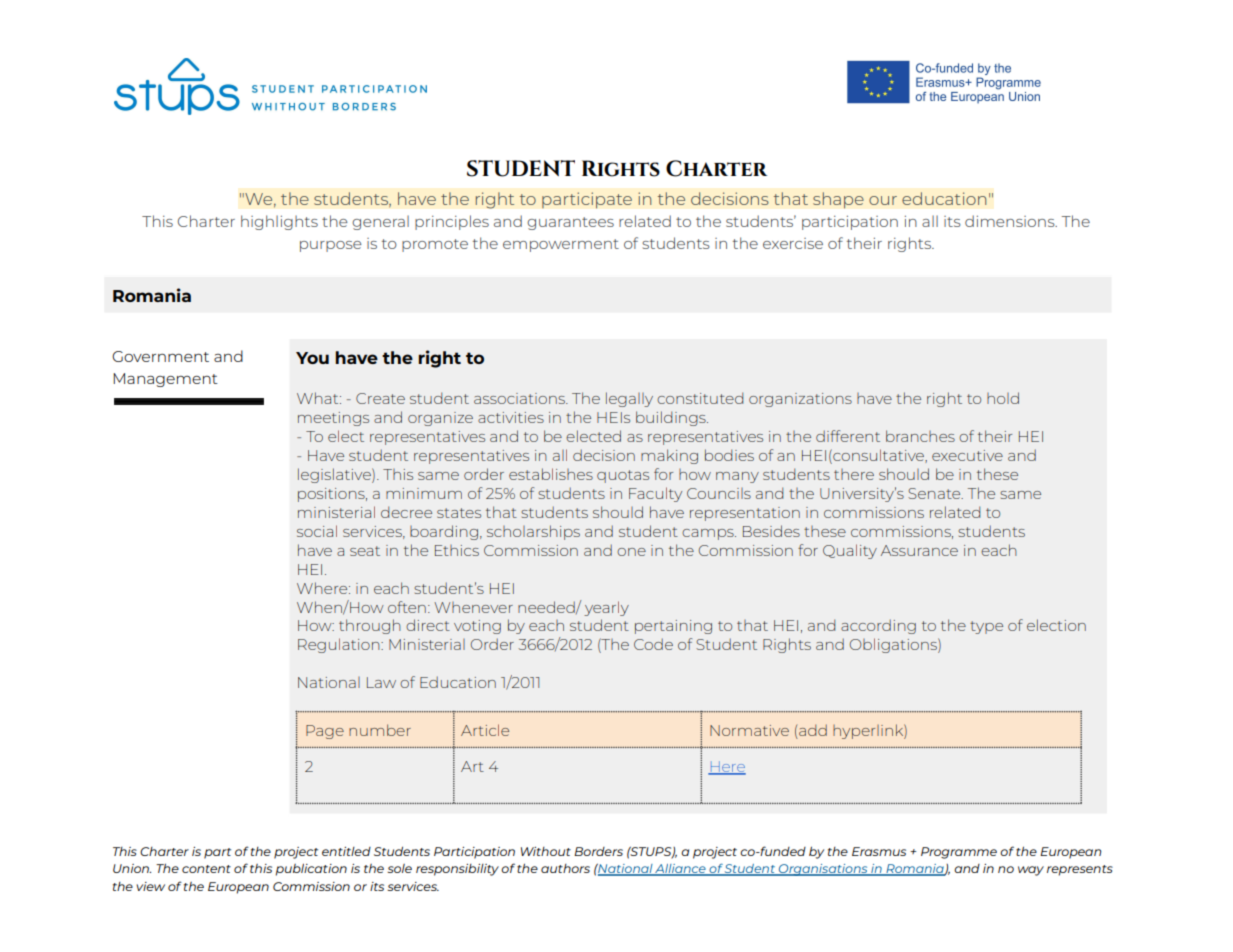 The image size is (1233, 952). What do you see at coordinates (631, 552) in the image?
I see `one` at bounding box center [631, 552].
